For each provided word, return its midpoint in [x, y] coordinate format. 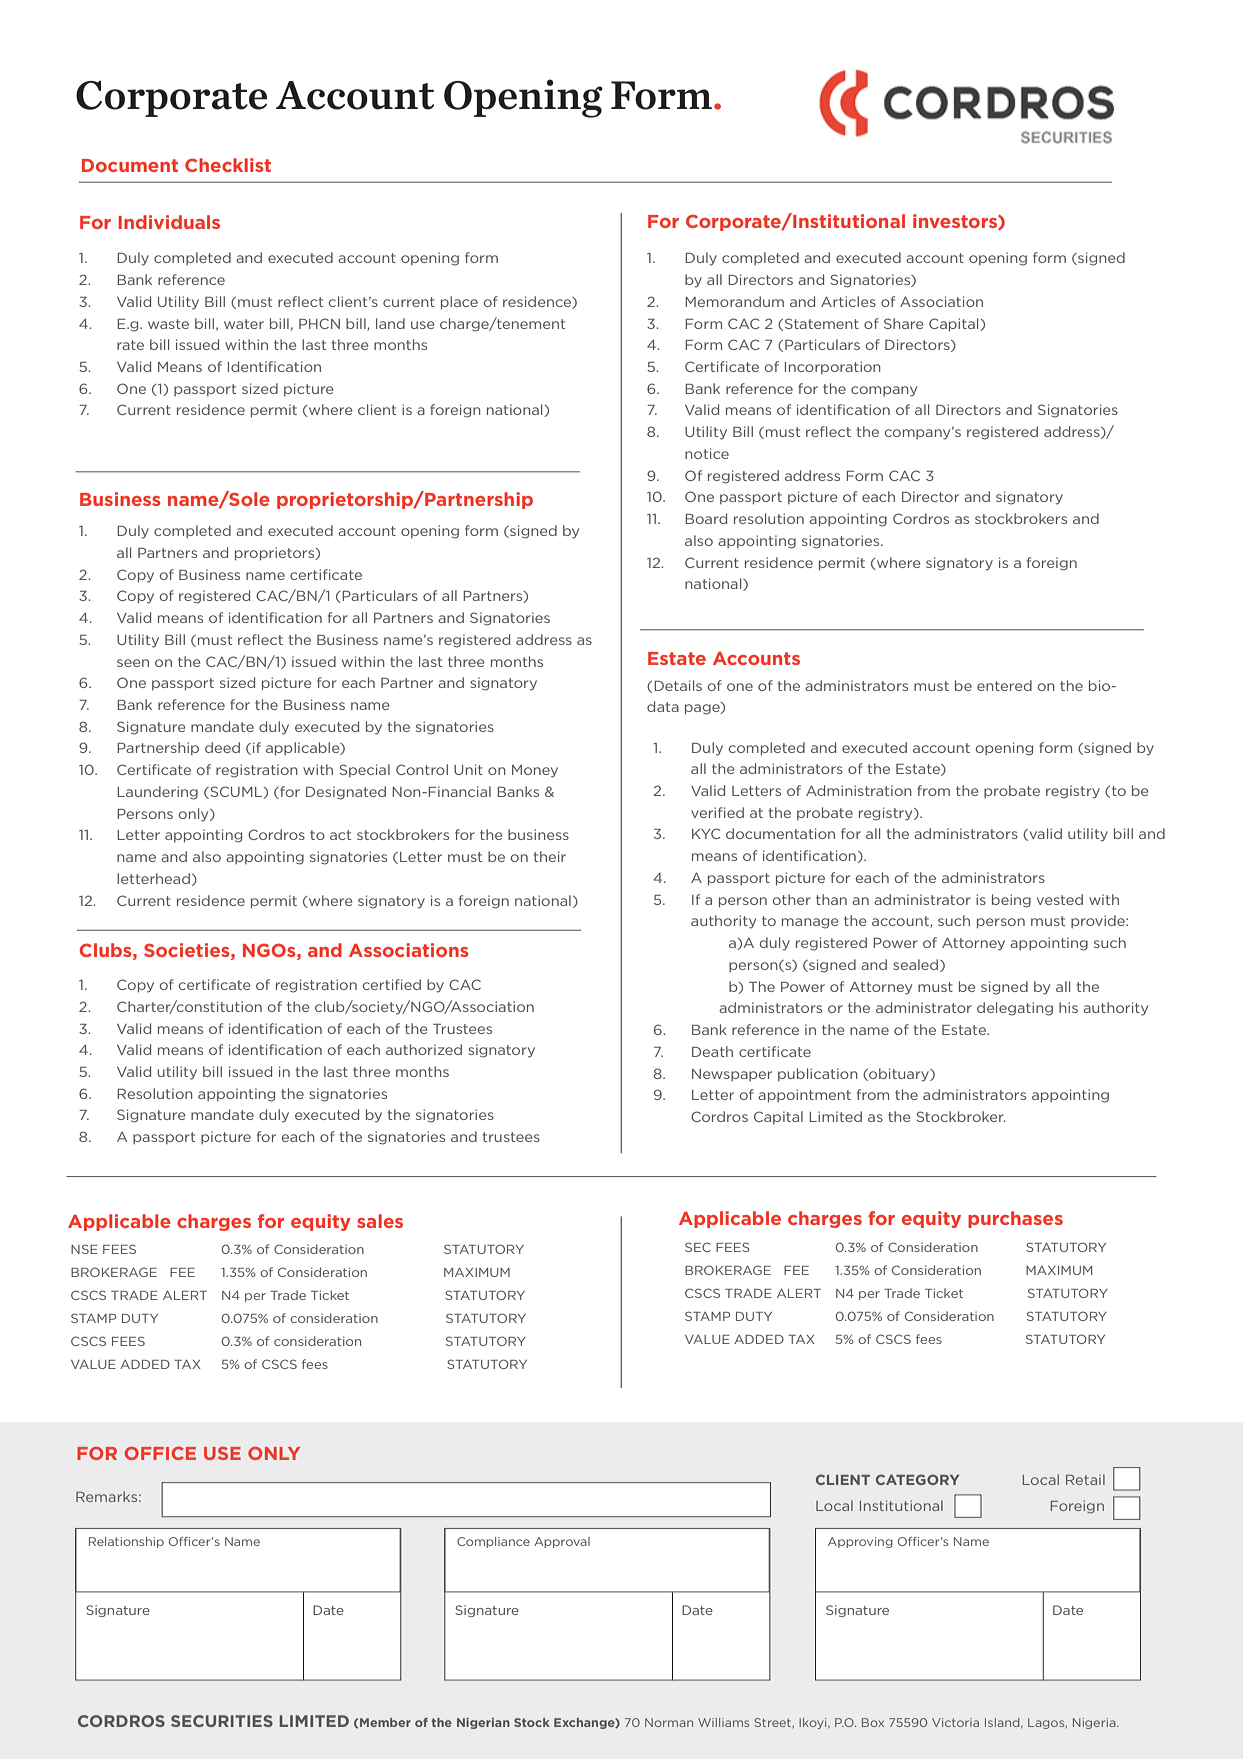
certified [392, 984]
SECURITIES [222, 1721]
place [459, 303]
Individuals [169, 222]
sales [380, 1221]
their [550, 856]
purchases [1015, 1219]
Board [706, 518]
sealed [917, 965]
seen [133, 663]
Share [903, 323]
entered [1004, 685]
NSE [84, 1249]
